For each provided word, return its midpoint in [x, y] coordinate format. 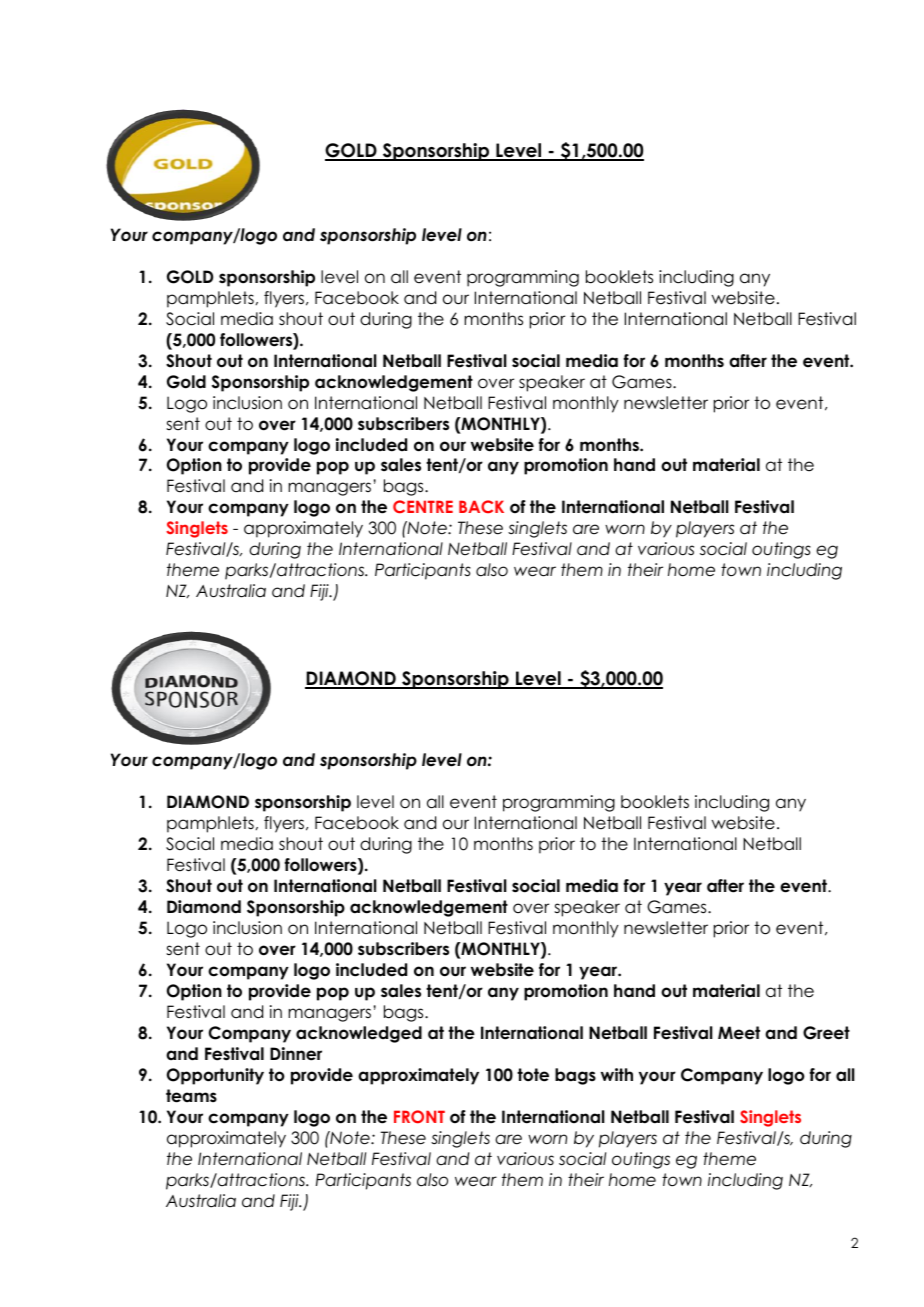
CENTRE [423, 506]
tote [533, 1075]
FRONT [419, 1117]
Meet [739, 1033]
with [617, 1074]
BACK [481, 506]
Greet [826, 1033]
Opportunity [215, 1076]
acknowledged [359, 1034]
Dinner [296, 1054]
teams [191, 1096]
